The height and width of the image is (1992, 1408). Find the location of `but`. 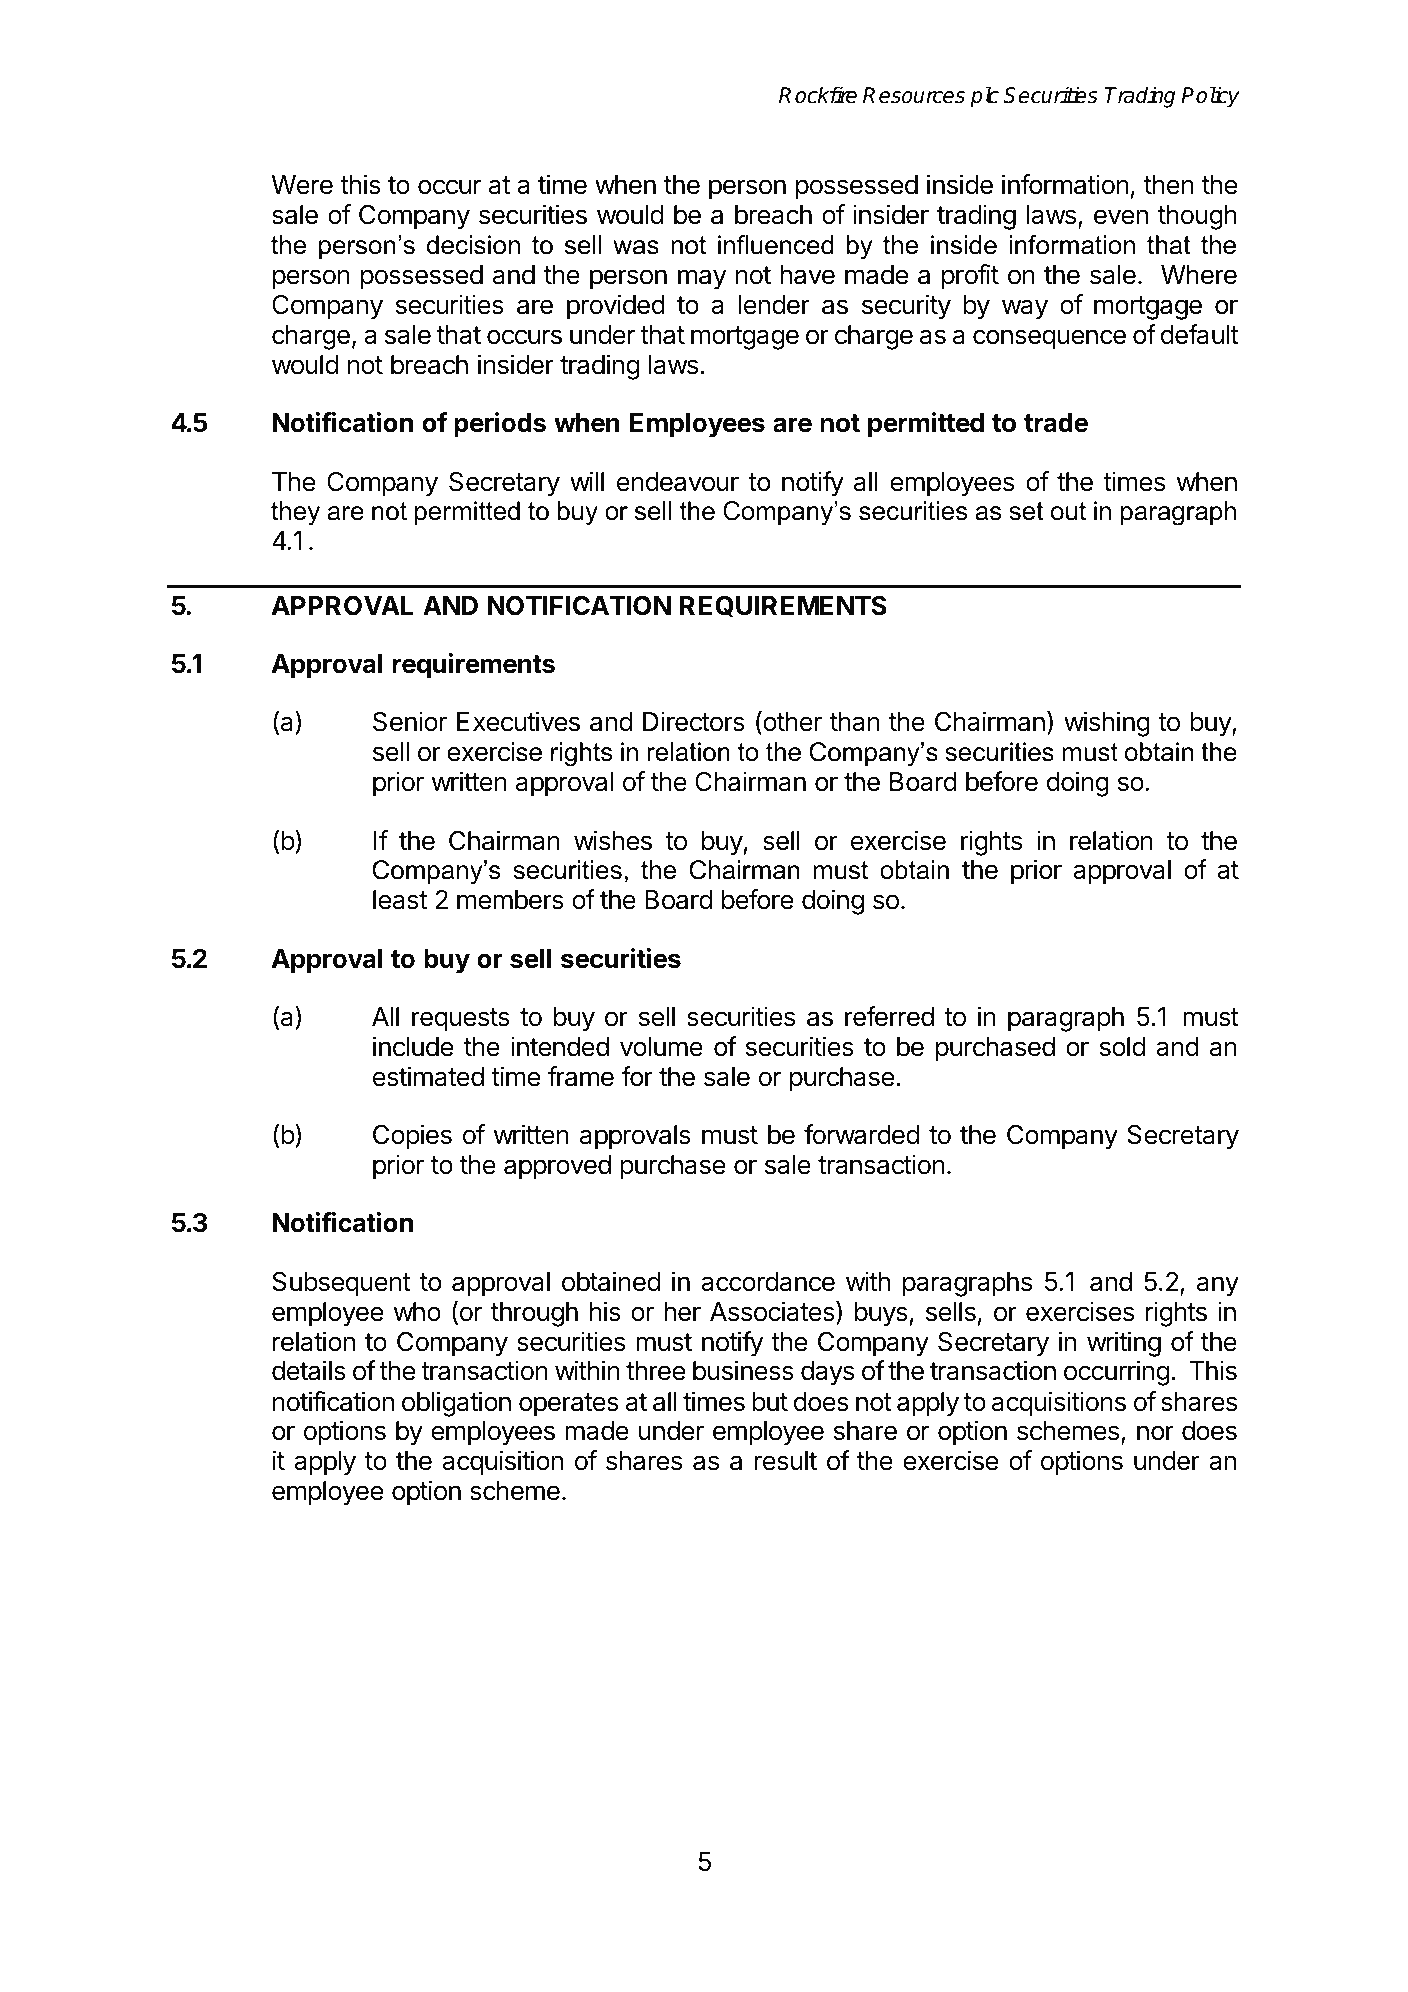

but is located at coordinates (770, 1402).
